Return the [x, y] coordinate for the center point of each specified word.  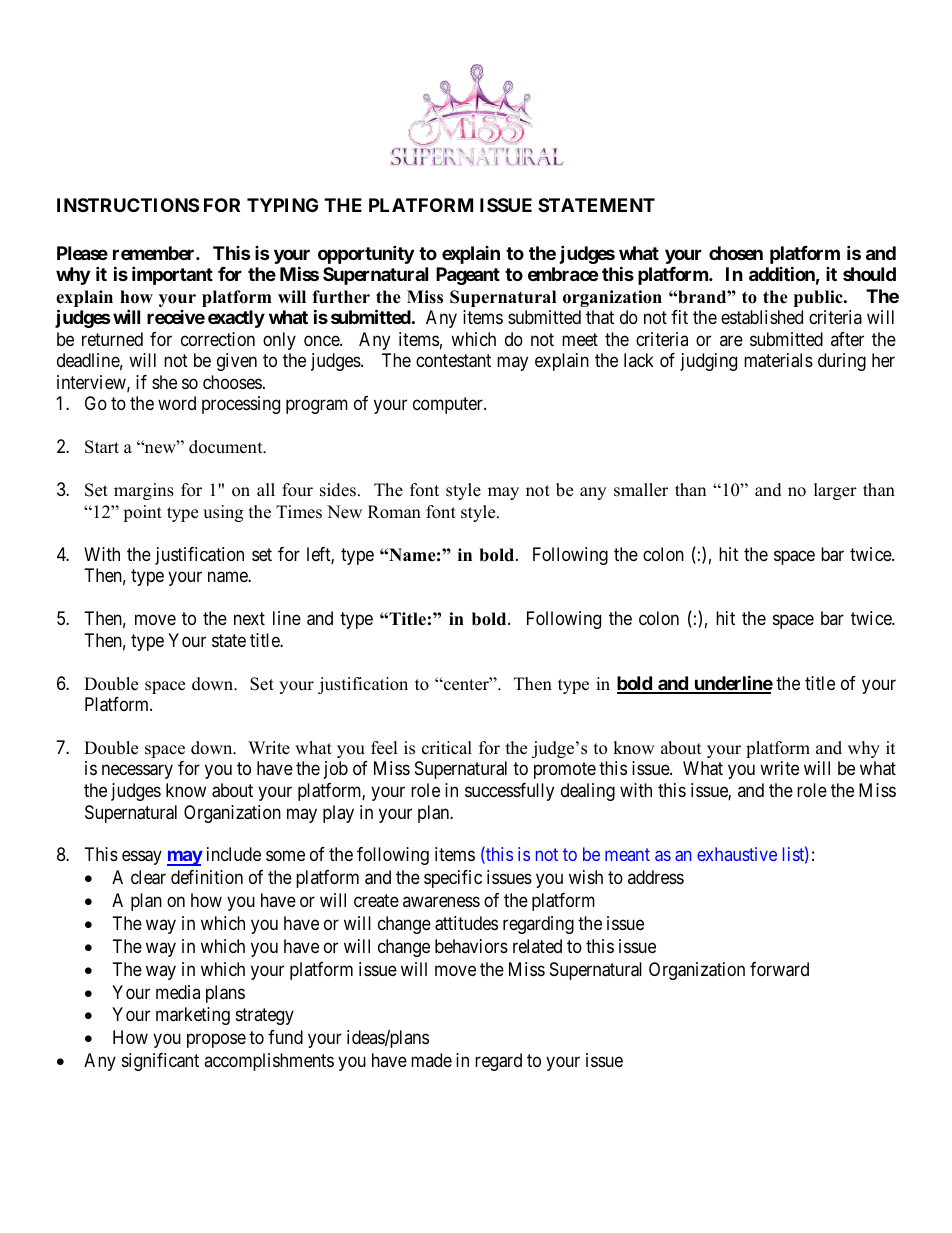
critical [447, 748]
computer [449, 405]
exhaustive [737, 854]
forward [779, 969]
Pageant [468, 276]
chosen [736, 253]
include [234, 854]
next [249, 618]
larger [835, 491]
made [431, 1060]
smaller [641, 490]
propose [216, 1041]
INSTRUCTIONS [128, 205]
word [177, 403]
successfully [509, 792]
